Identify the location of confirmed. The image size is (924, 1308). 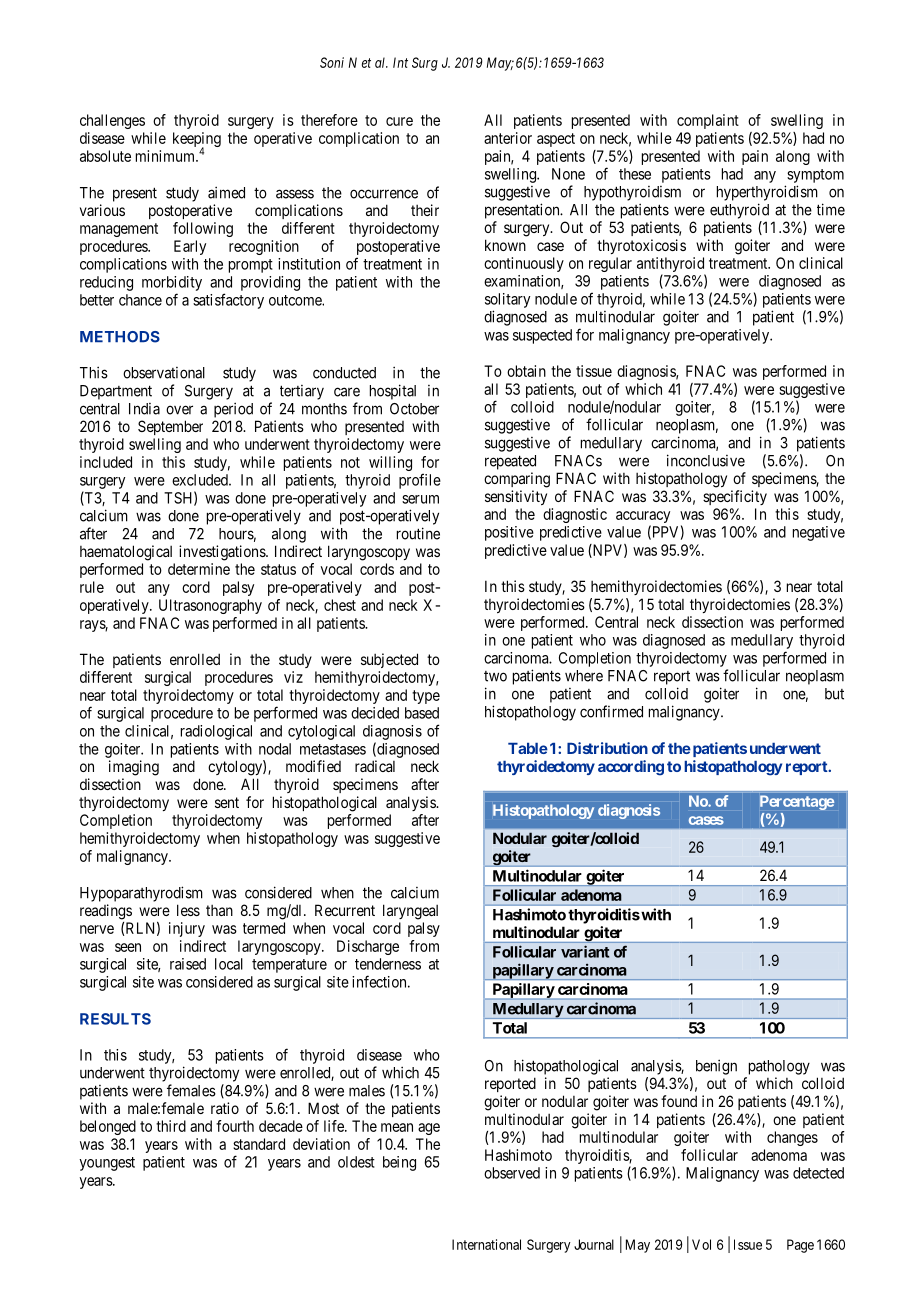
(611, 711).
